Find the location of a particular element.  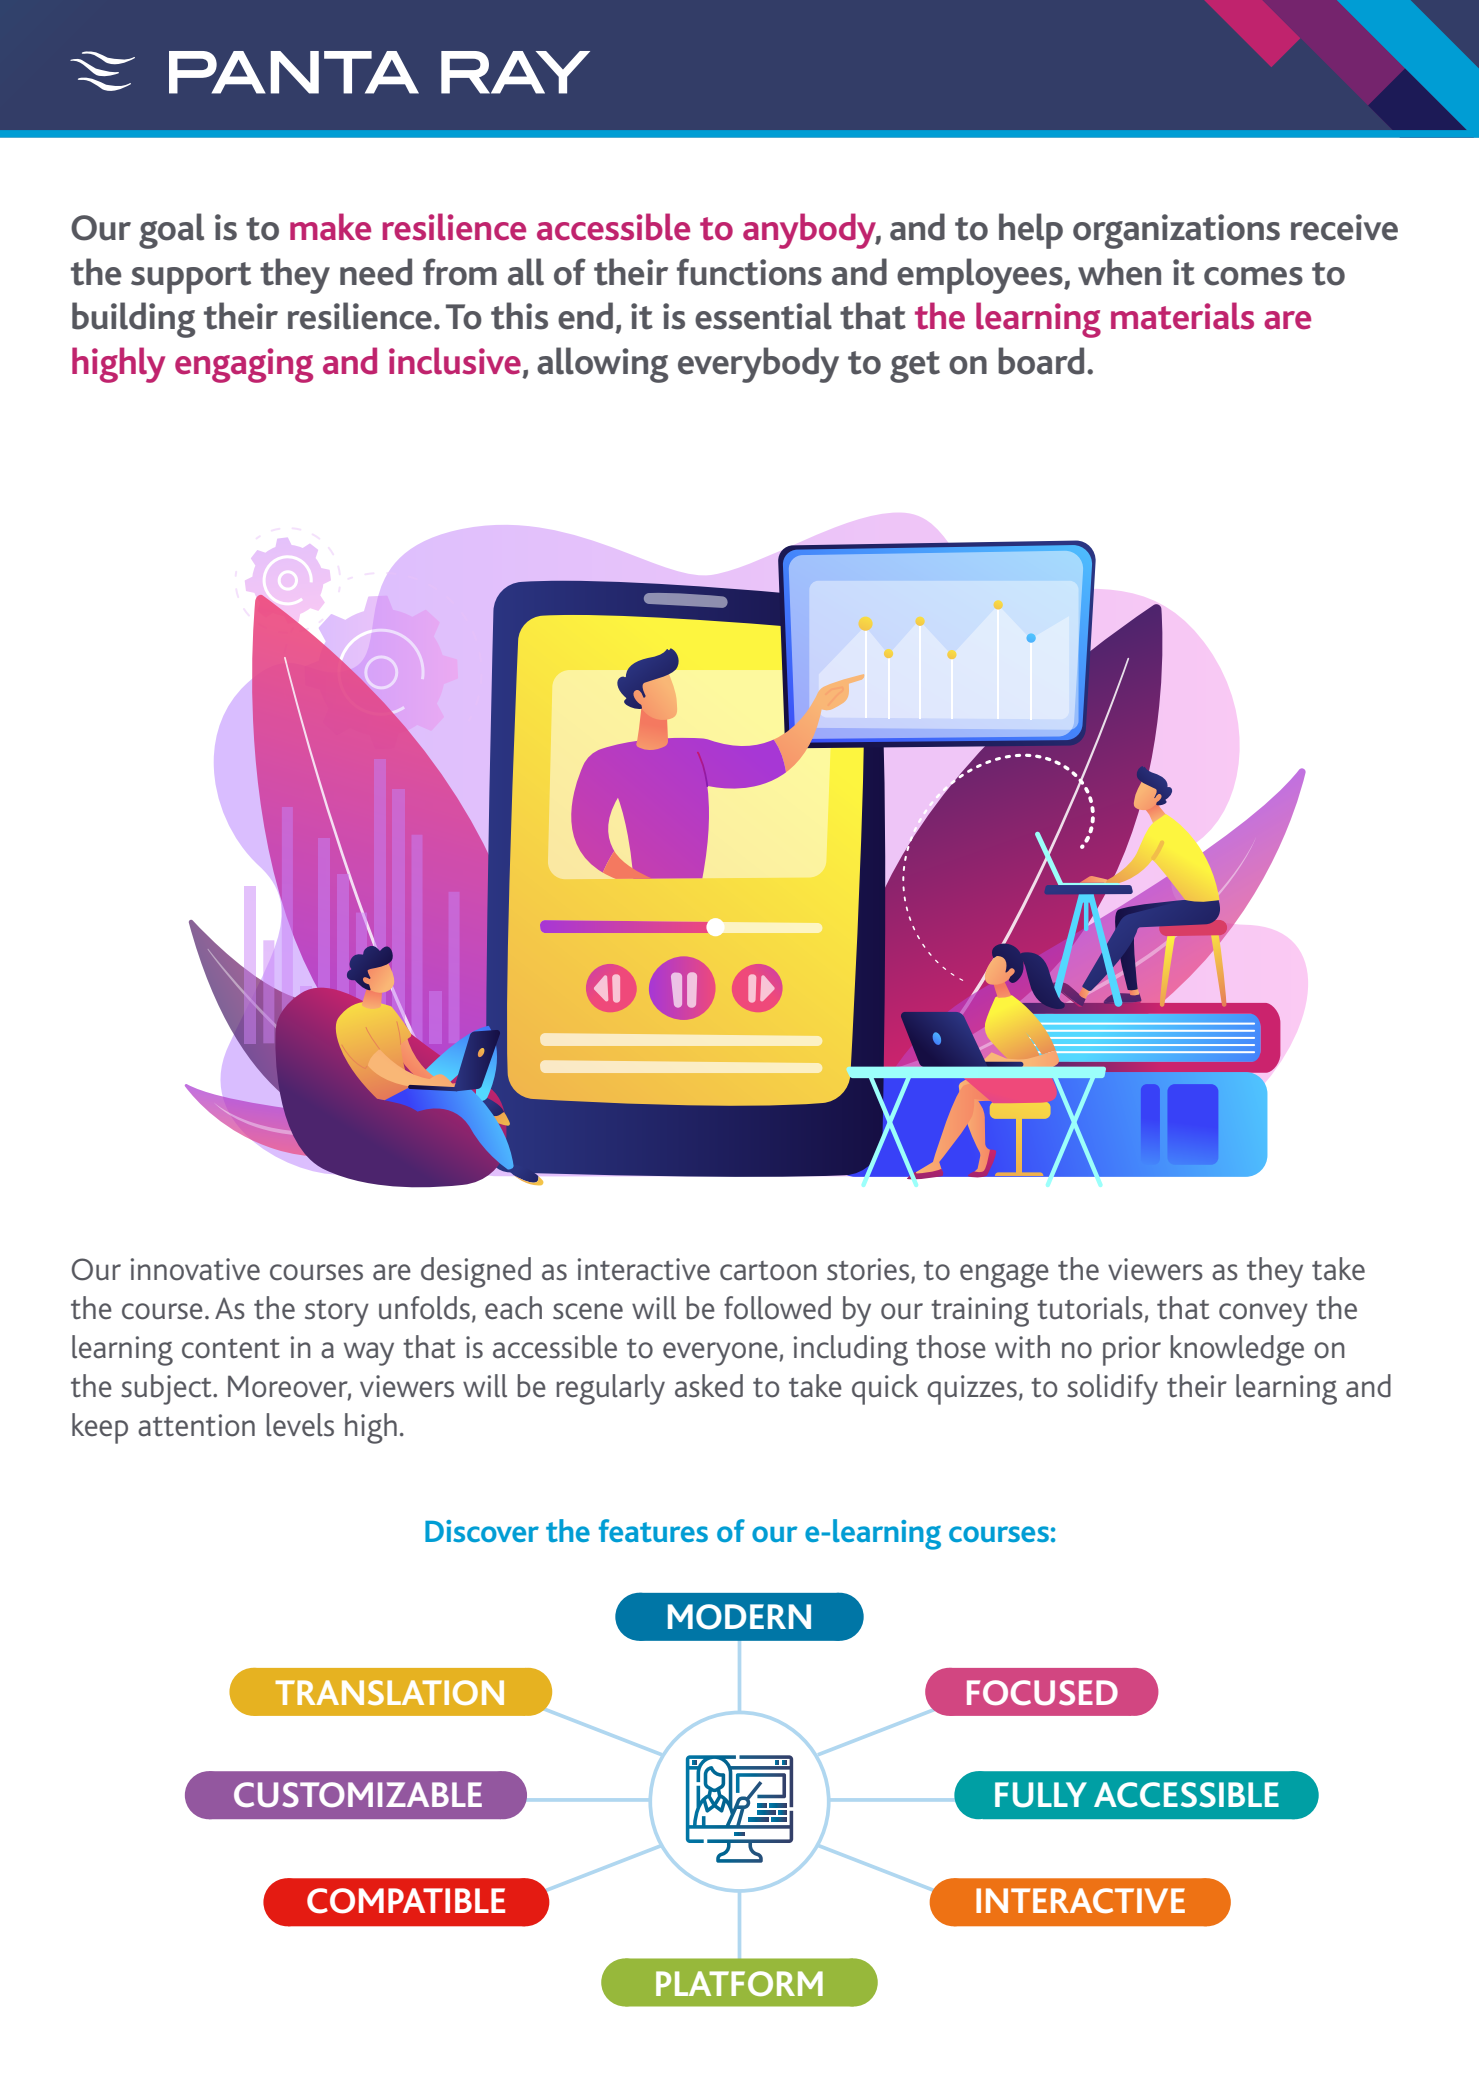

features is located at coordinates (653, 1530).
